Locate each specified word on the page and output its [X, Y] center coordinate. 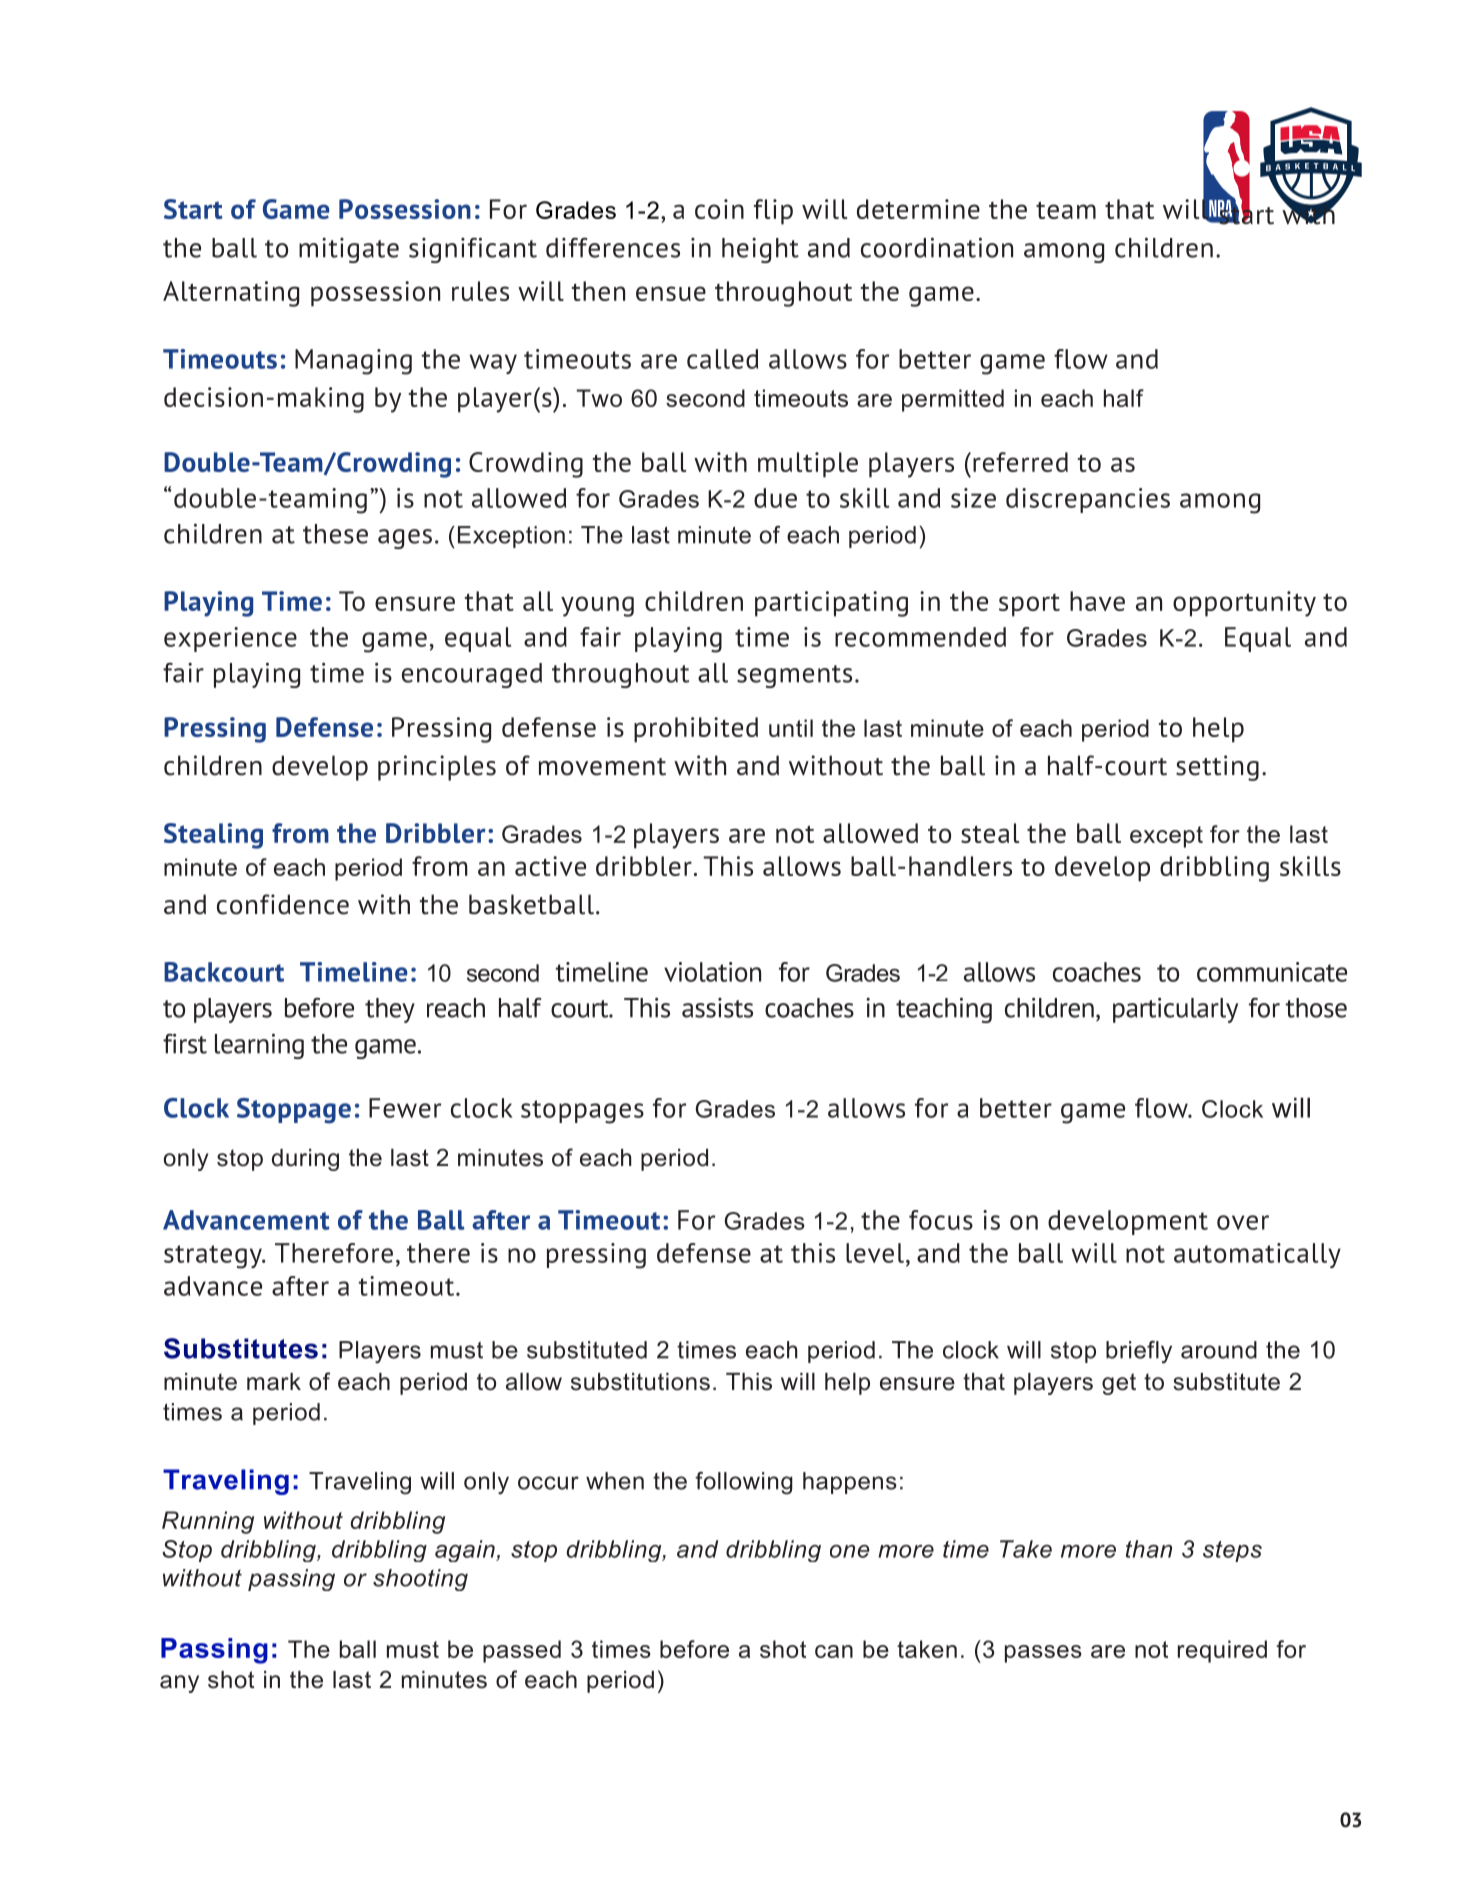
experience [230, 639]
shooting [420, 1580]
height [760, 250]
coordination [937, 247]
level [875, 1253]
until [791, 728]
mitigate [349, 250]
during [305, 1160]
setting [1217, 768]
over [1243, 1222]
